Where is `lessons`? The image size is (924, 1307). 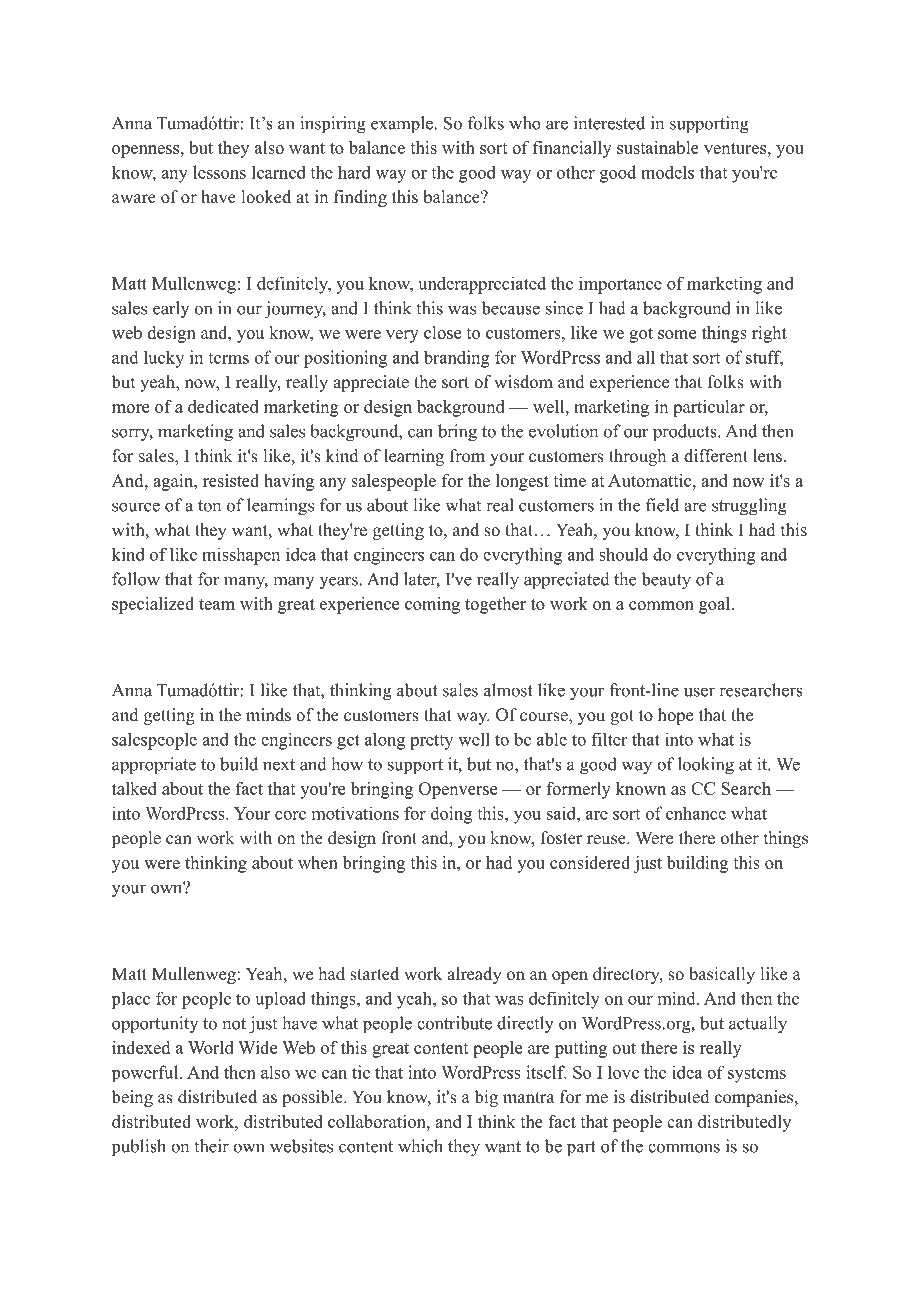
lessons is located at coordinates (219, 172).
